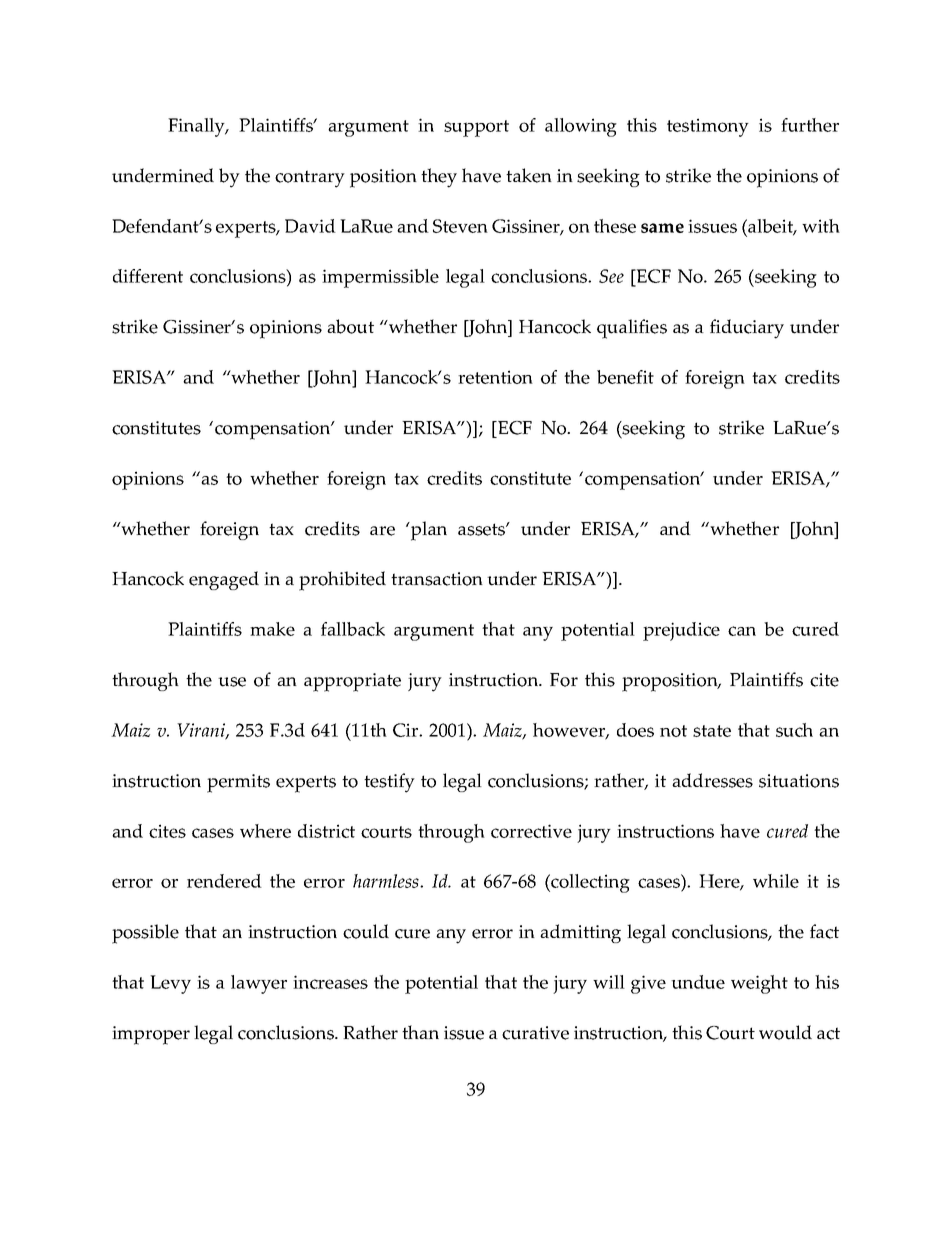 This screenshot has width=952, height=1233. Describe the element at coordinates (259, 984) in the screenshot. I see `lawyer` at that location.
